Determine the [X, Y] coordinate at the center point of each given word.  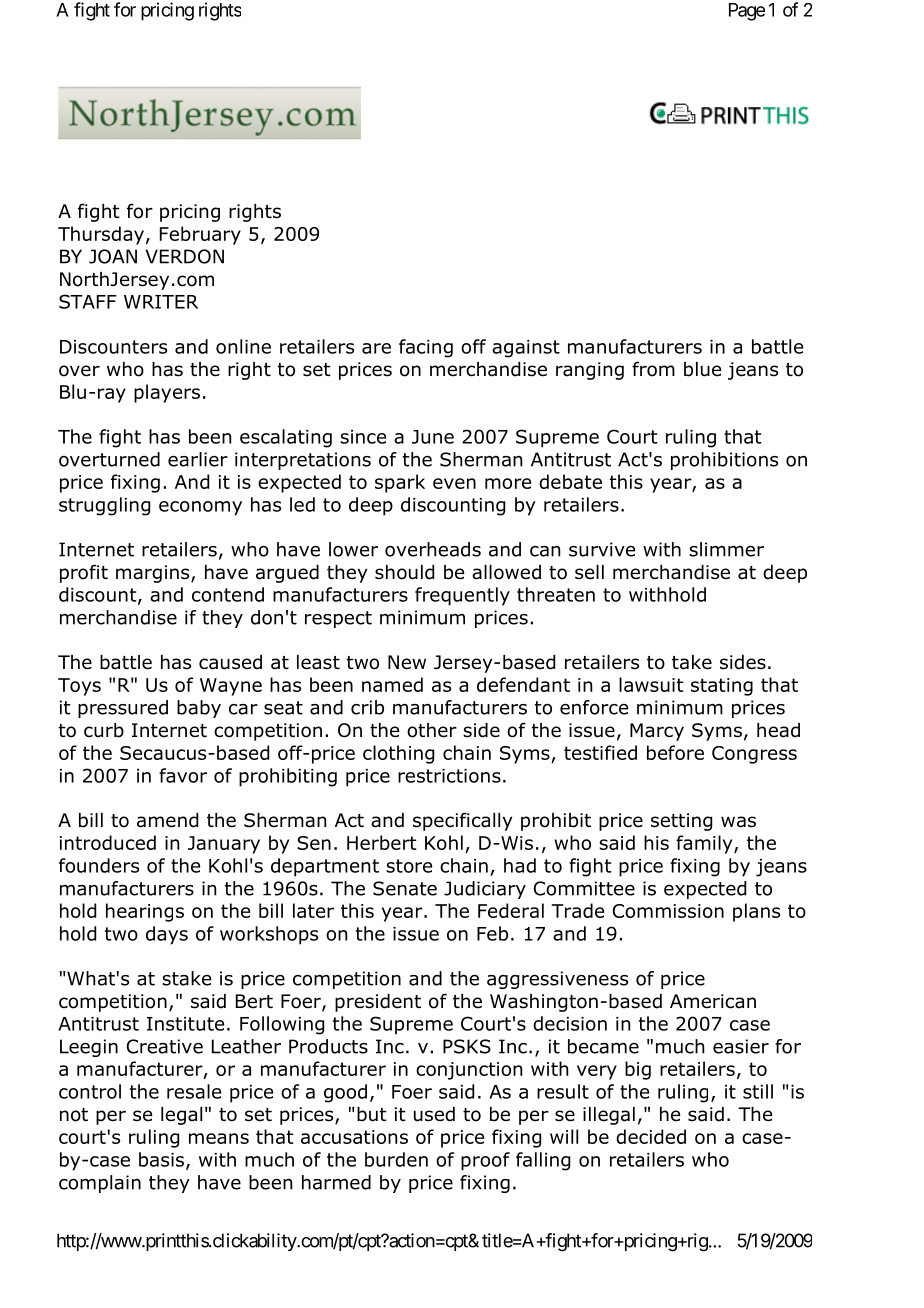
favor [183, 775]
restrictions [449, 776]
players [167, 393]
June [433, 437]
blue [702, 369]
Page [747, 12]
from [653, 369]
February [200, 235]
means [219, 1138]
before [675, 752]
